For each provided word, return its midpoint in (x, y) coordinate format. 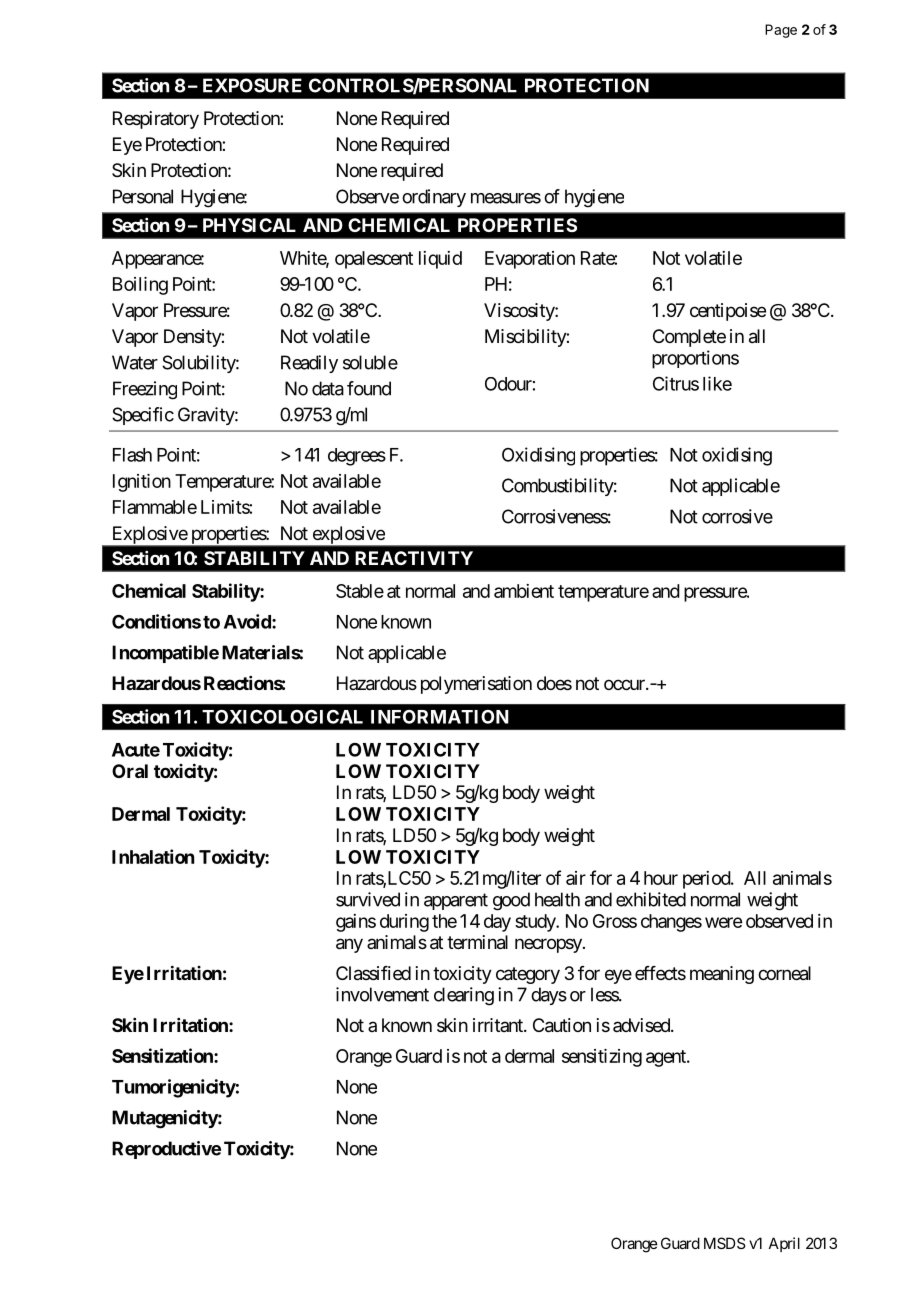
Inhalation (153, 856)
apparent (456, 901)
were (723, 922)
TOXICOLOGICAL (282, 716)
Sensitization (163, 1055)
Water (135, 362)
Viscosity (520, 312)
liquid (440, 260)
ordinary (434, 198)
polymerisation (476, 685)
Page (781, 31)
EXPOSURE (252, 85)
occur (625, 684)
